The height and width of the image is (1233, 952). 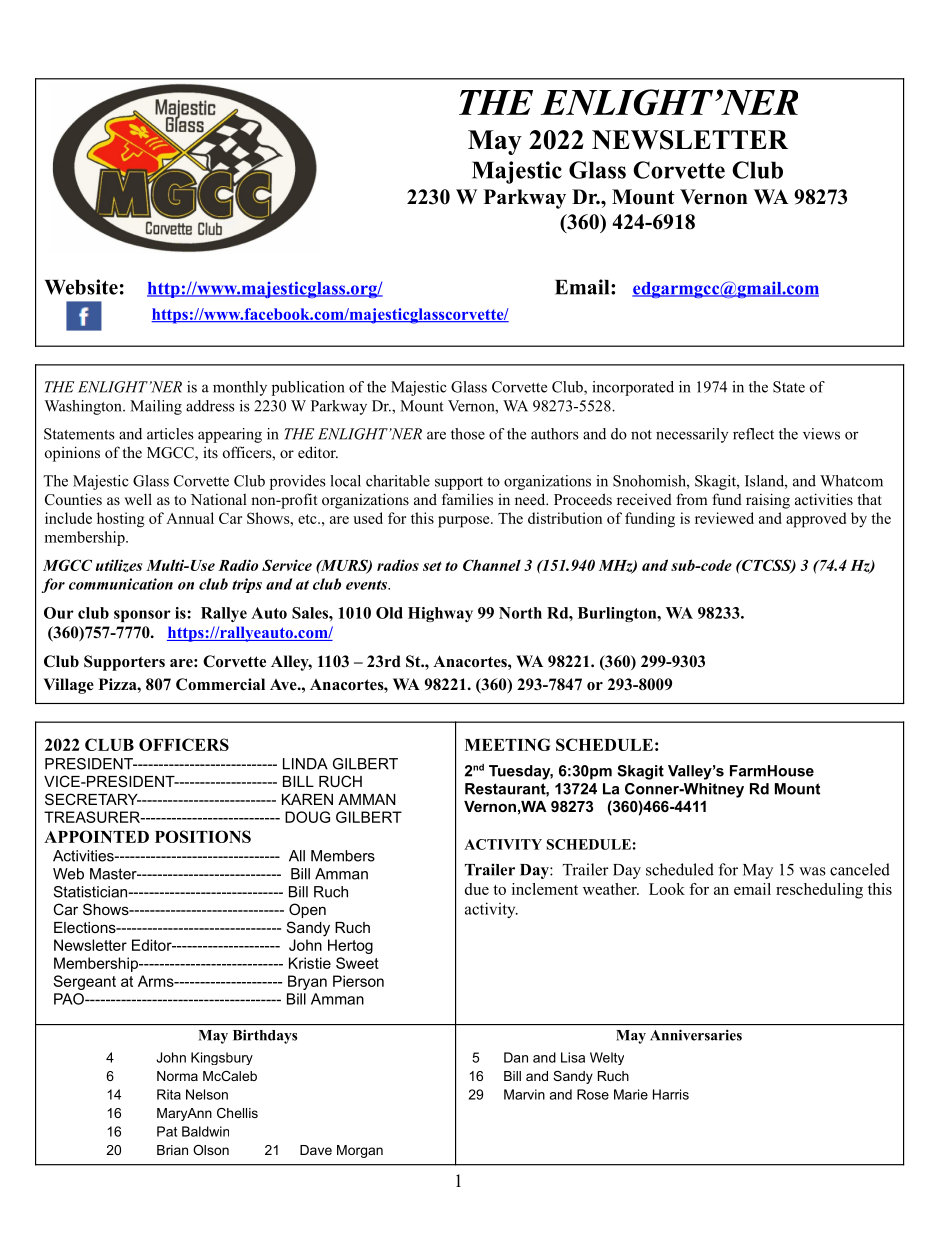 What do you see at coordinates (633, 388) in the image?
I see `incorporated` at bounding box center [633, 388].
